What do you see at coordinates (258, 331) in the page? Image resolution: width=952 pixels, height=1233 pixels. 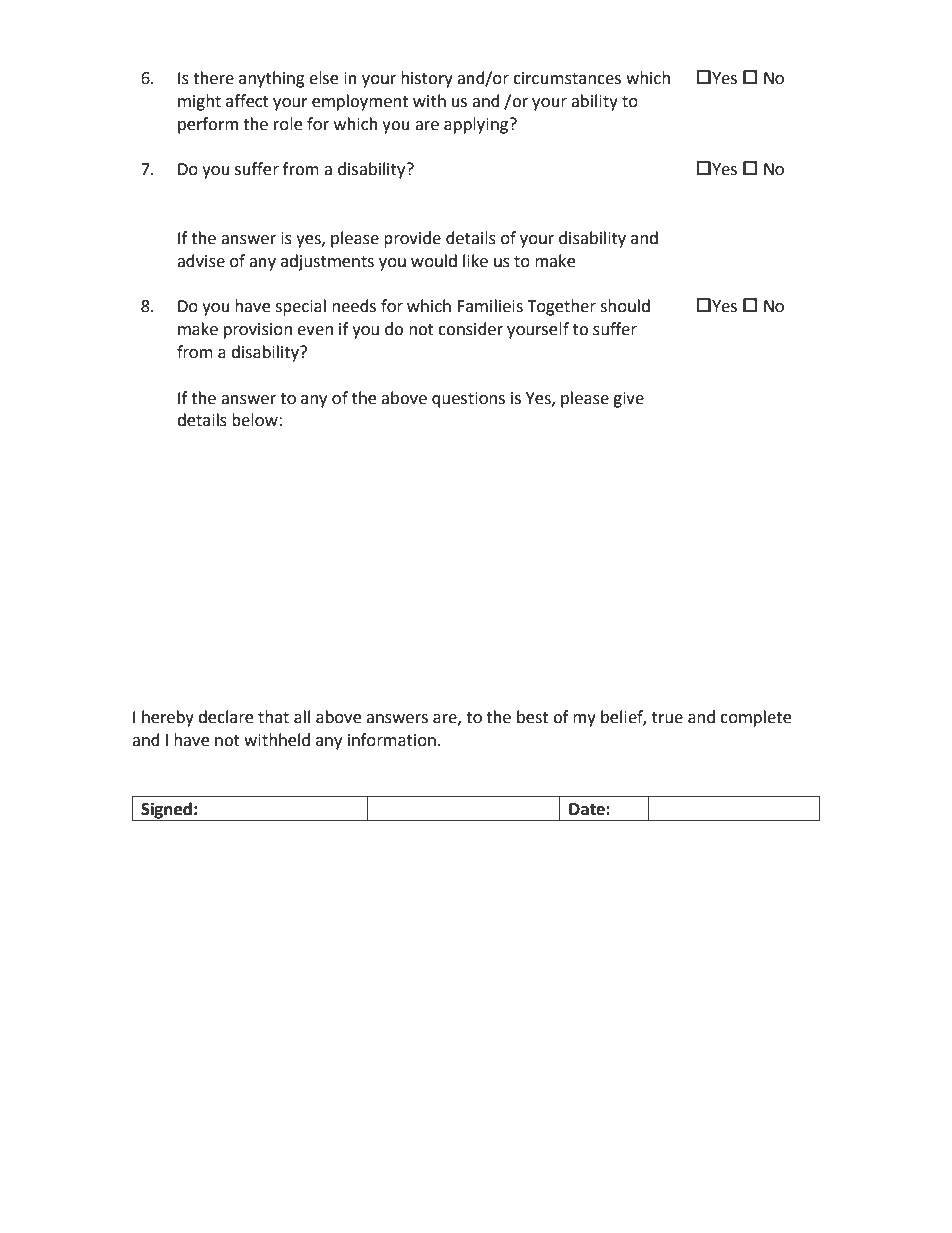 I see `provision` at bounding box center [258, 331].
